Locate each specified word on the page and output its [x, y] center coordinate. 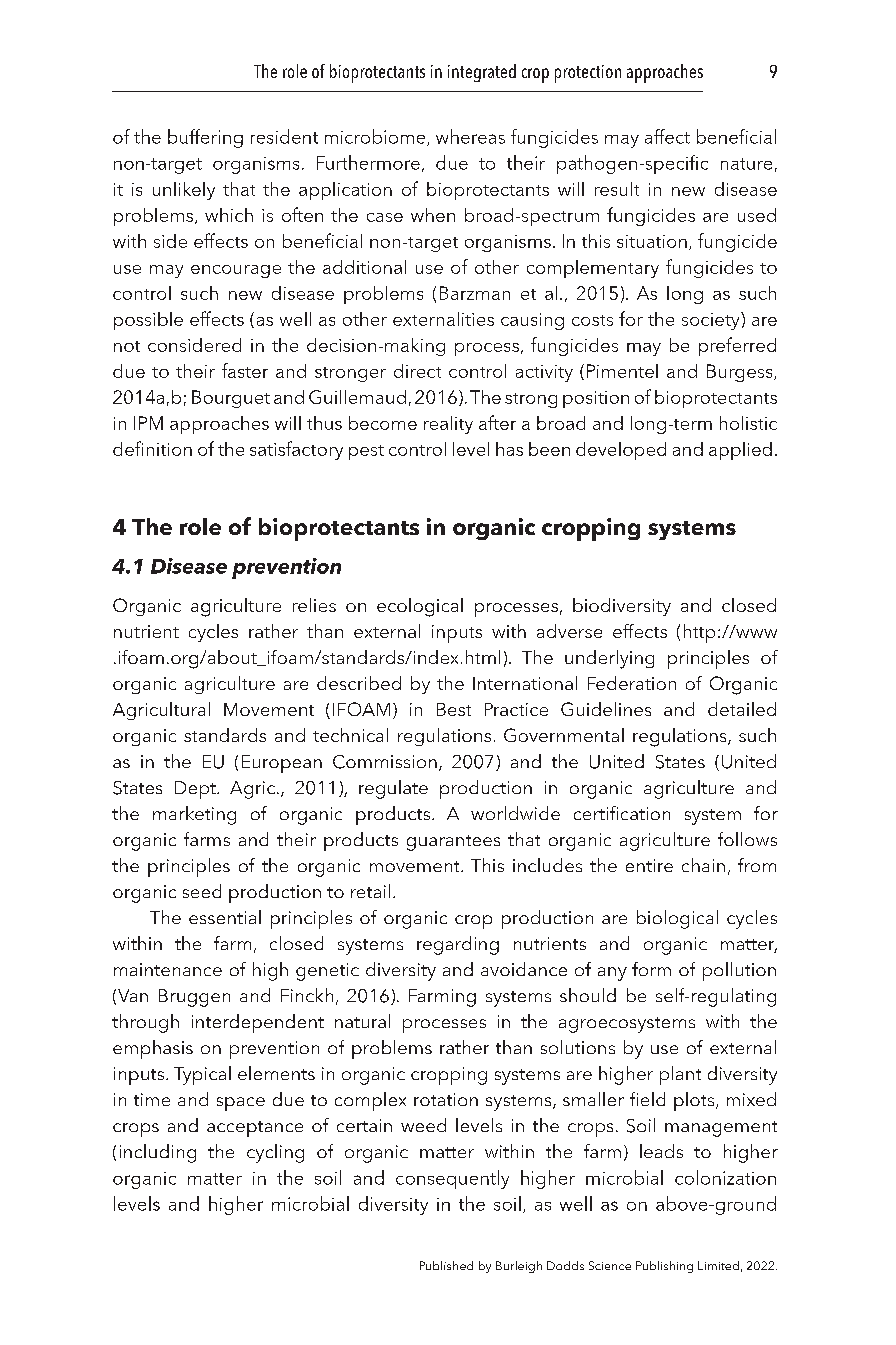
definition [152, 448]
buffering [205, 138]
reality [448, 425]
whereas [470, 136]
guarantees [453, 843]
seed [202, 891]
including [158, 1153]
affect [667, 136]
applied [740, 451]
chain [703, 865]
